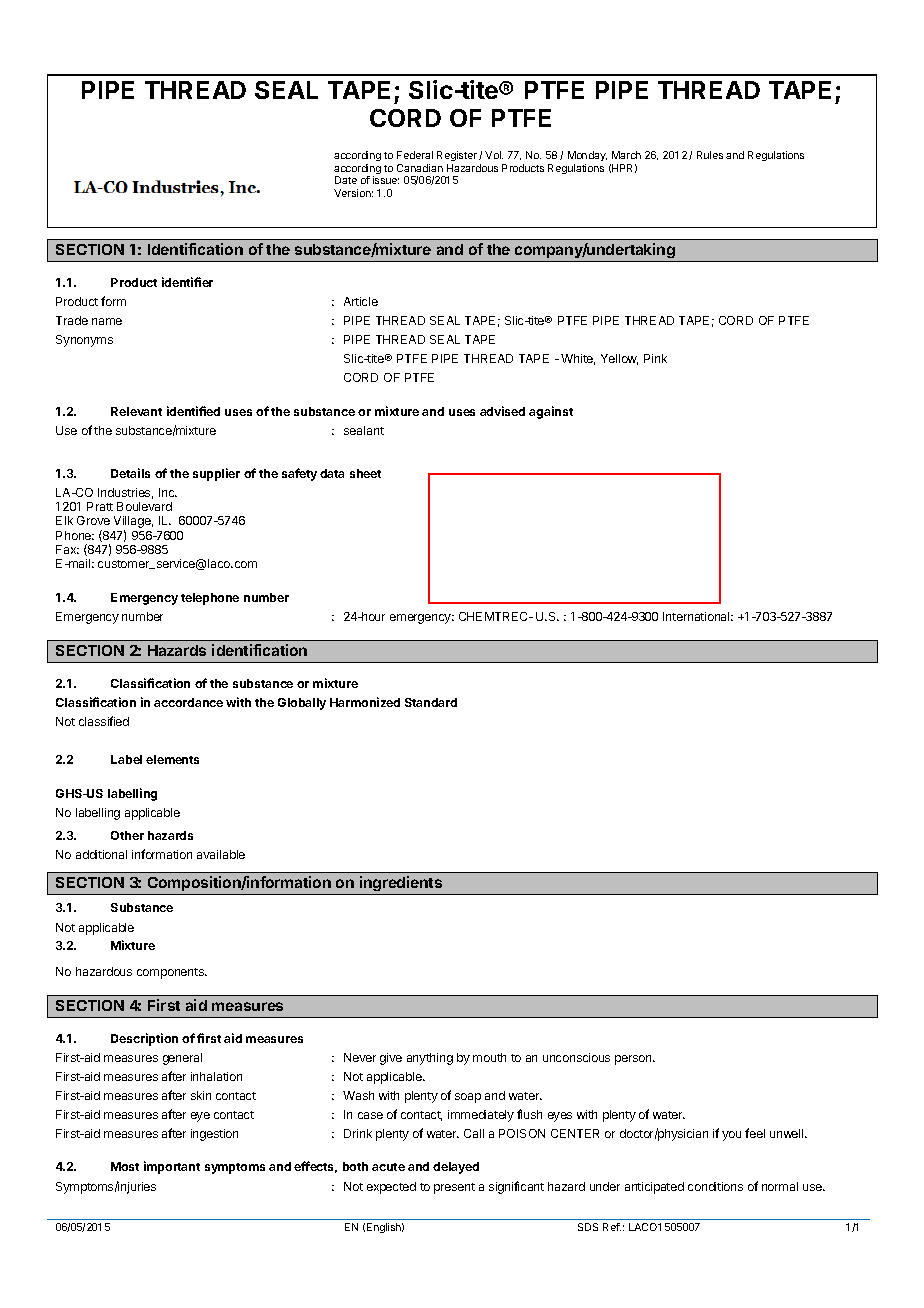 This page has width=924, height=1308. I want to click on Rules, so click(710, 155).
